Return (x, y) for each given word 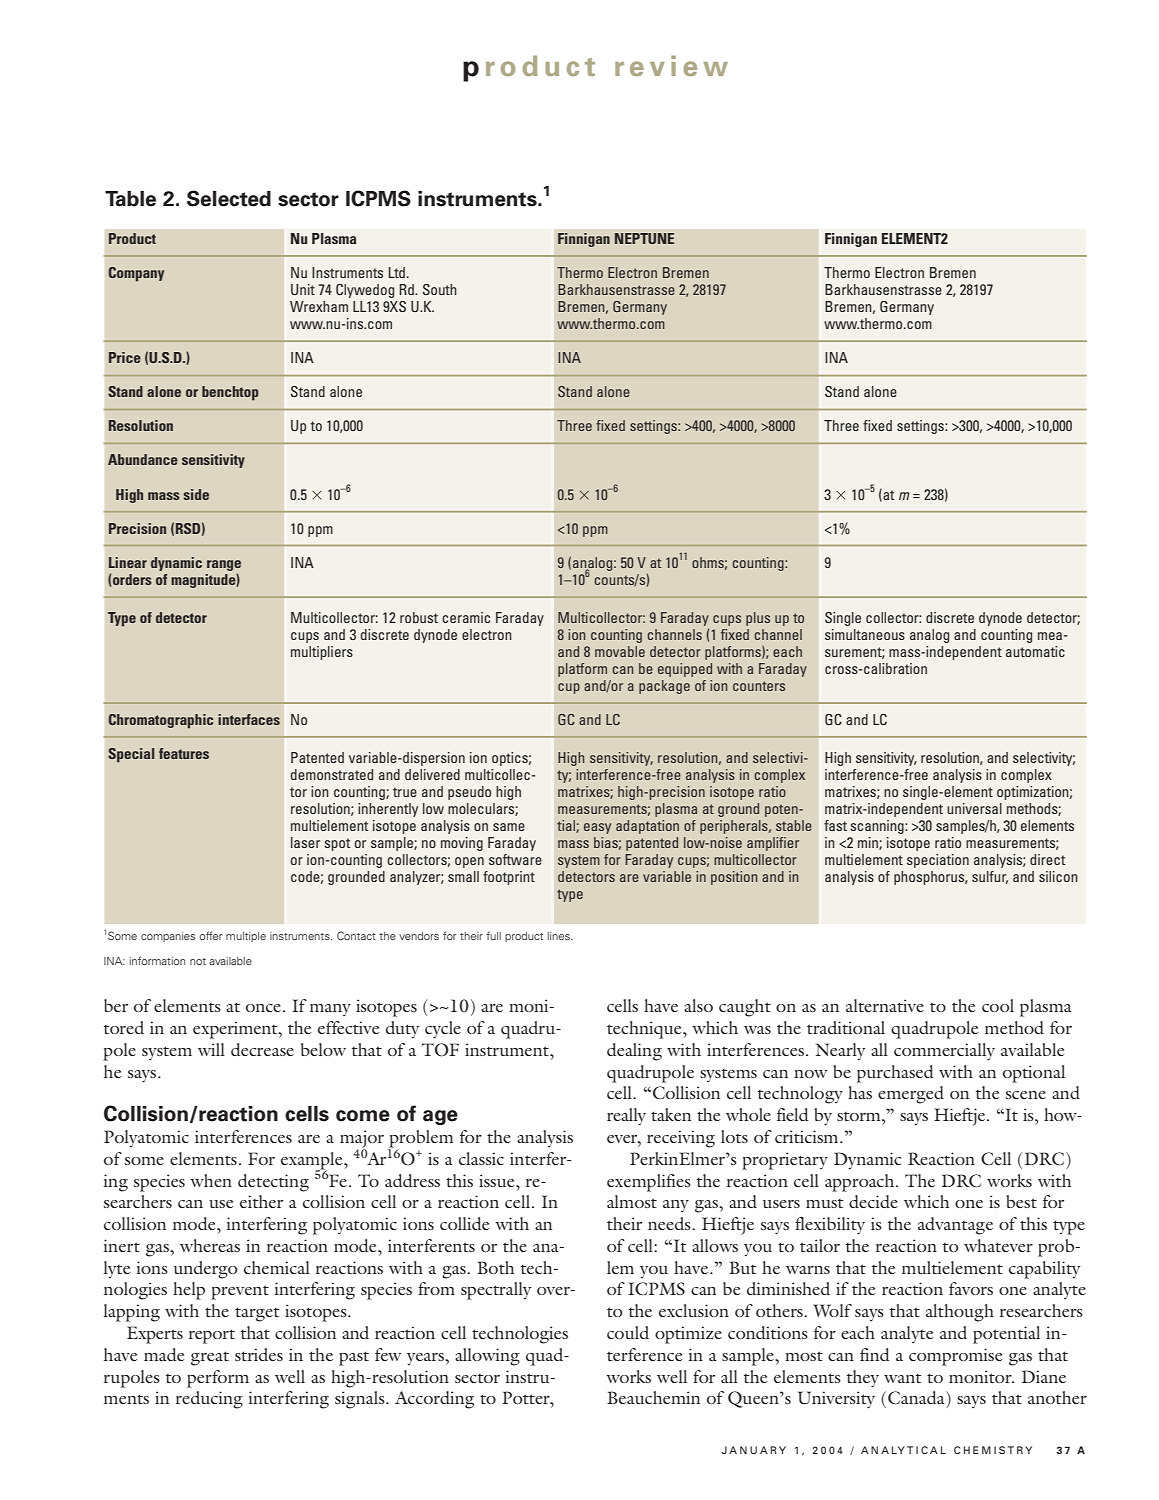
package (664, 687)
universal (974, 808)
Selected (229, 198)
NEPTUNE (644, 238)
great (210, 1358)
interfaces (249, 719)
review (671, 65)
